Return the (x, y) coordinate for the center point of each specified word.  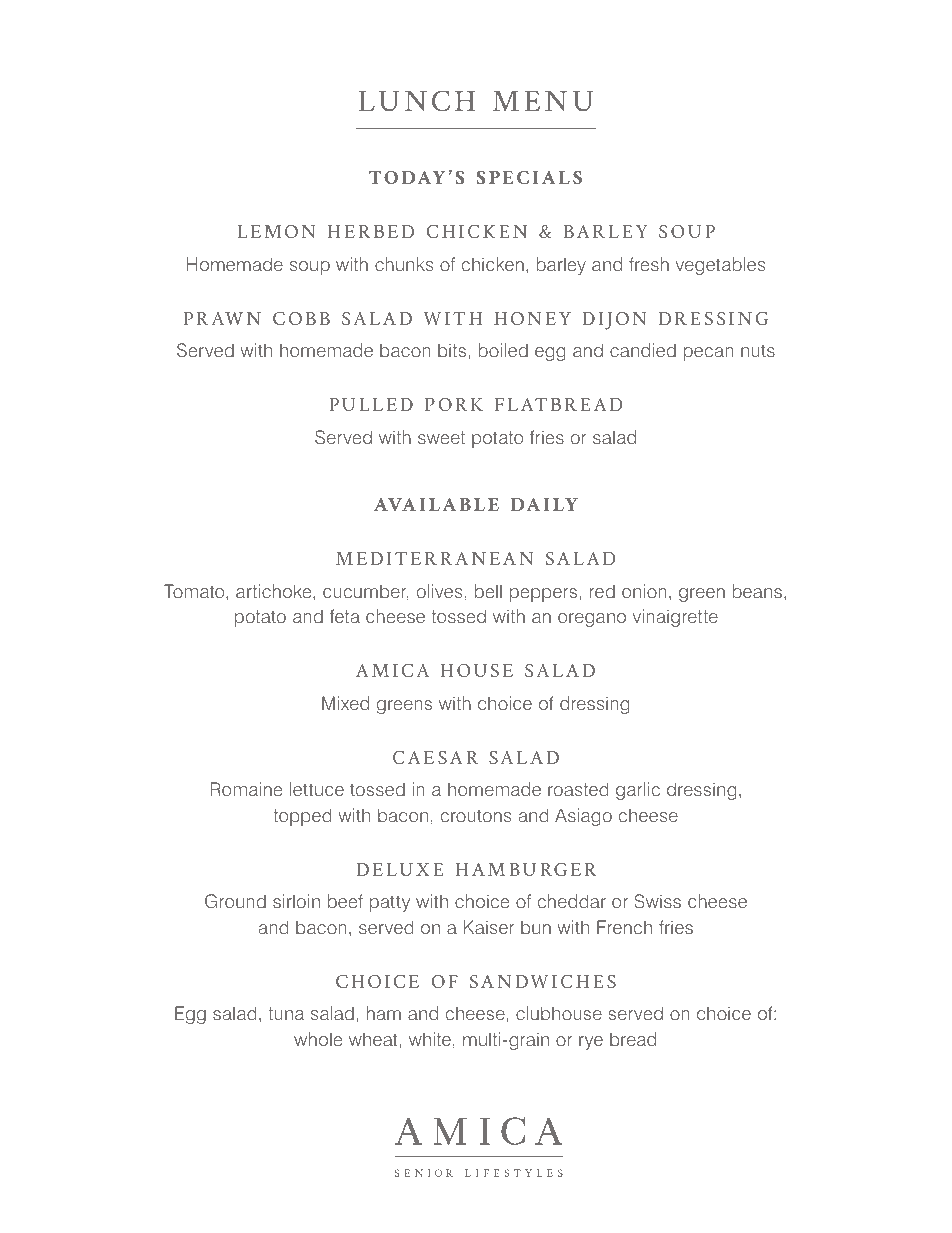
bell (488, 591)
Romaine (246, 789)
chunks (404, 264)
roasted (578, 789)
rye (591, 1043)
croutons (476, 815)
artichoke (275, 591)
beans (757, 591)
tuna (286, 1013)
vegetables (721, 266)
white (430, 1039)
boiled (503, 350)
